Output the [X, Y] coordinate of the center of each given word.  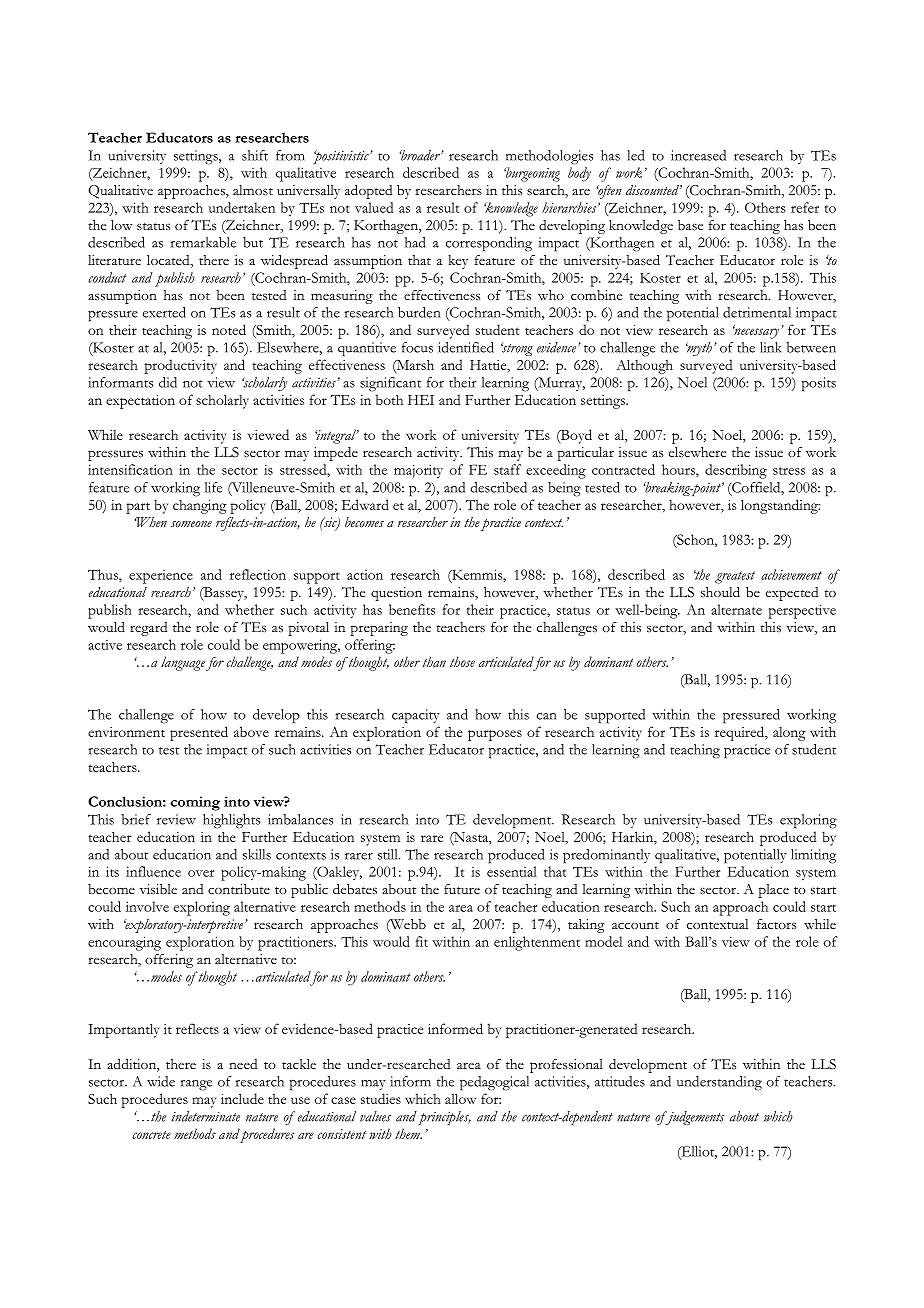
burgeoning [532, 174]
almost [253, 190]
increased [698, 155]
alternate [736, 609]
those [462, 661]
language [183, 663]
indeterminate [205, 1116]
